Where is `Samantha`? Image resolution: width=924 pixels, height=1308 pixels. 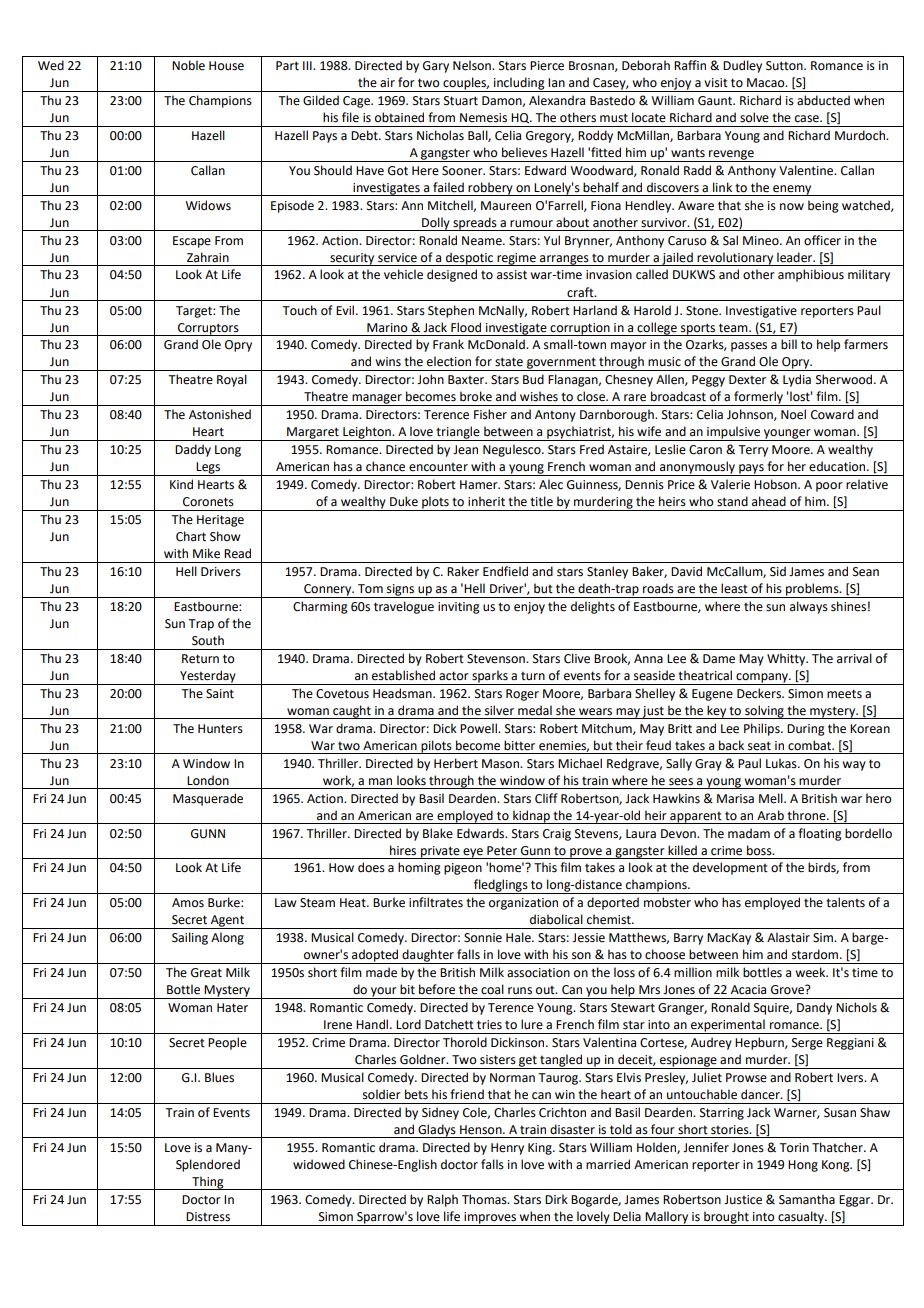
Samantha is located at coordinates (807, 1199).
